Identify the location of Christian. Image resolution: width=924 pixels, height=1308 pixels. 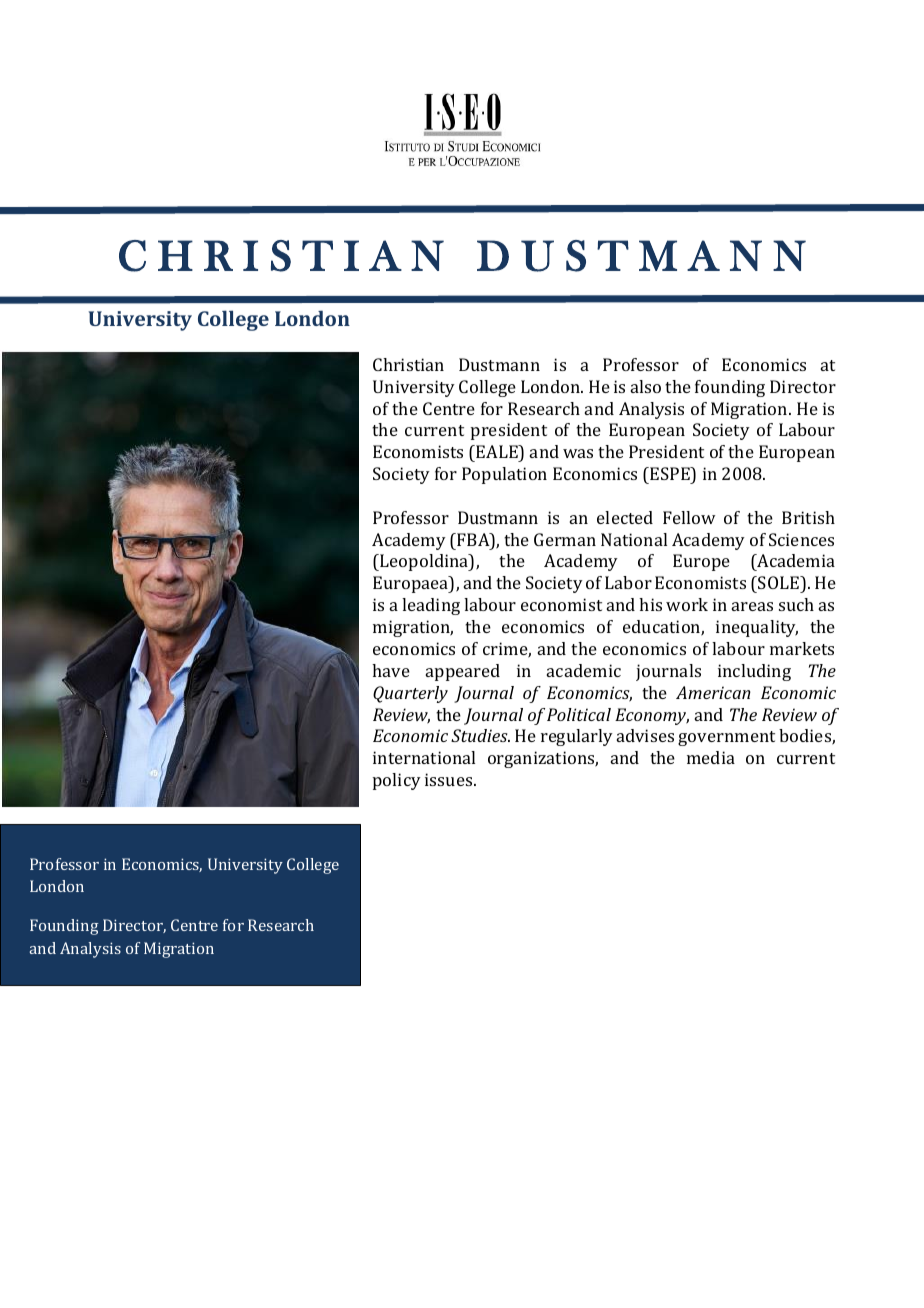
(408, 364).
